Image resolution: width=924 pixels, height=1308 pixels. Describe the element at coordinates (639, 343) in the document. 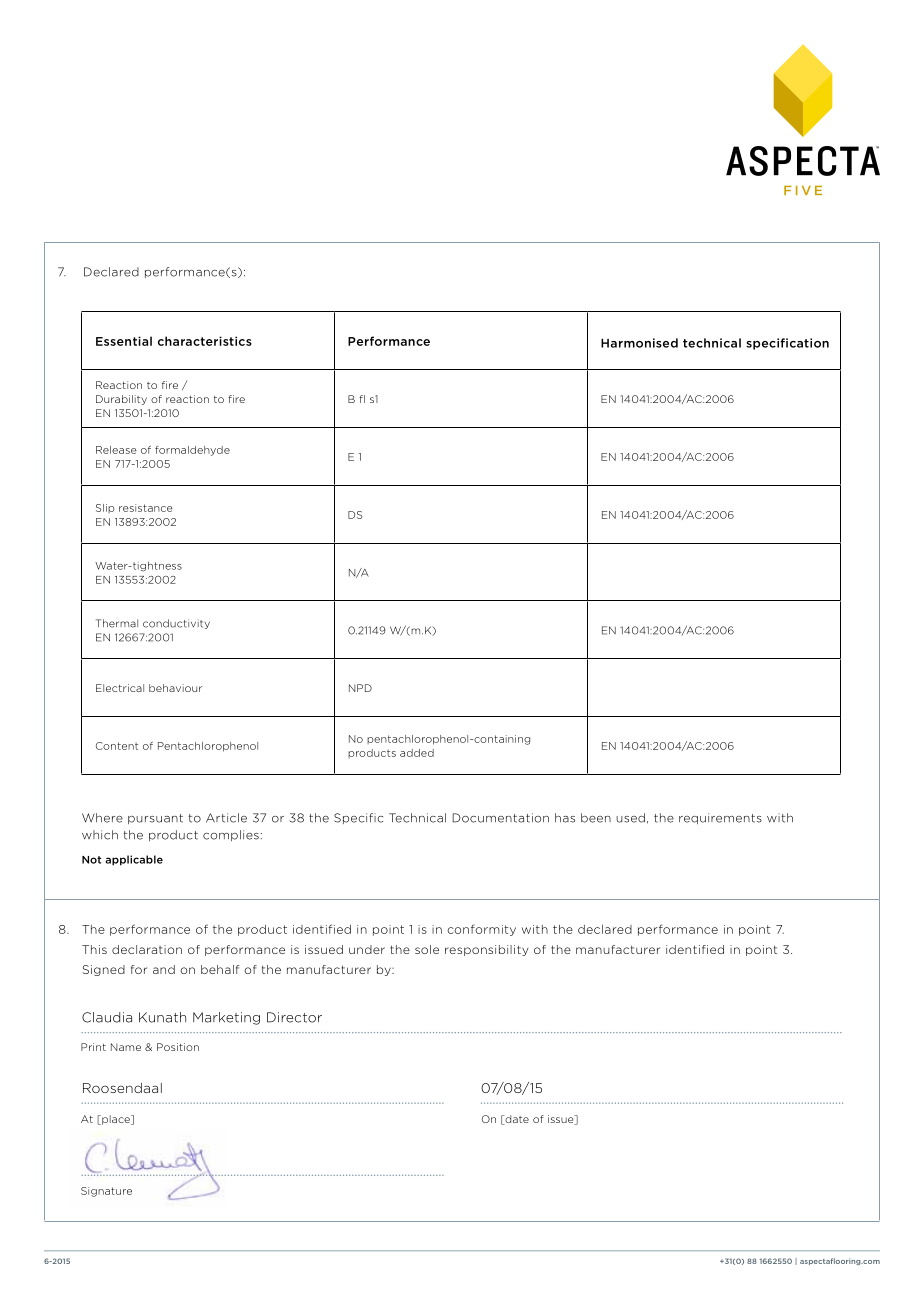

I see `Harmonised` at that location.
